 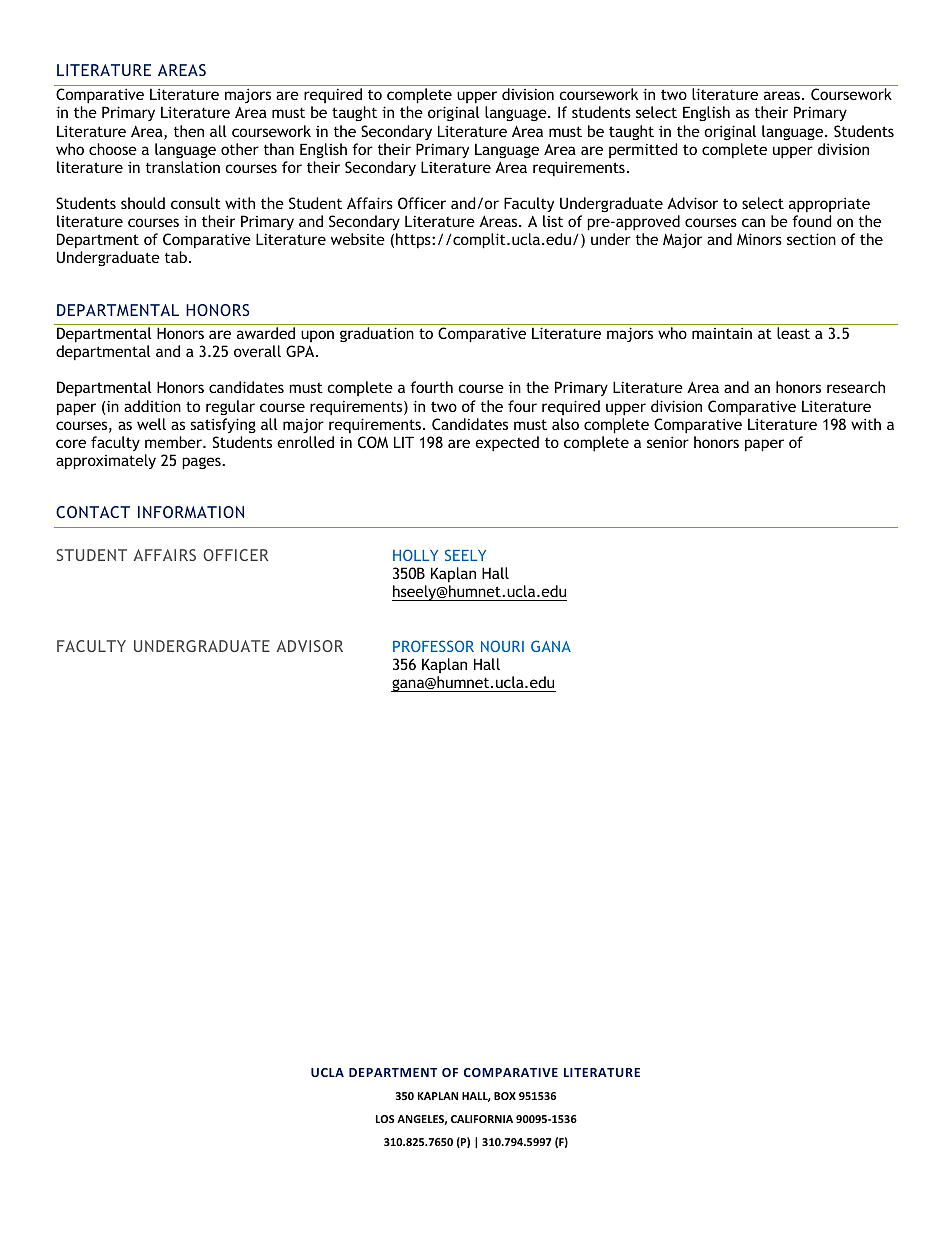 What do you see at coordinates (415, 555) in the screenshot?
I see `HOLLY` at bounding box center [415, 555].
